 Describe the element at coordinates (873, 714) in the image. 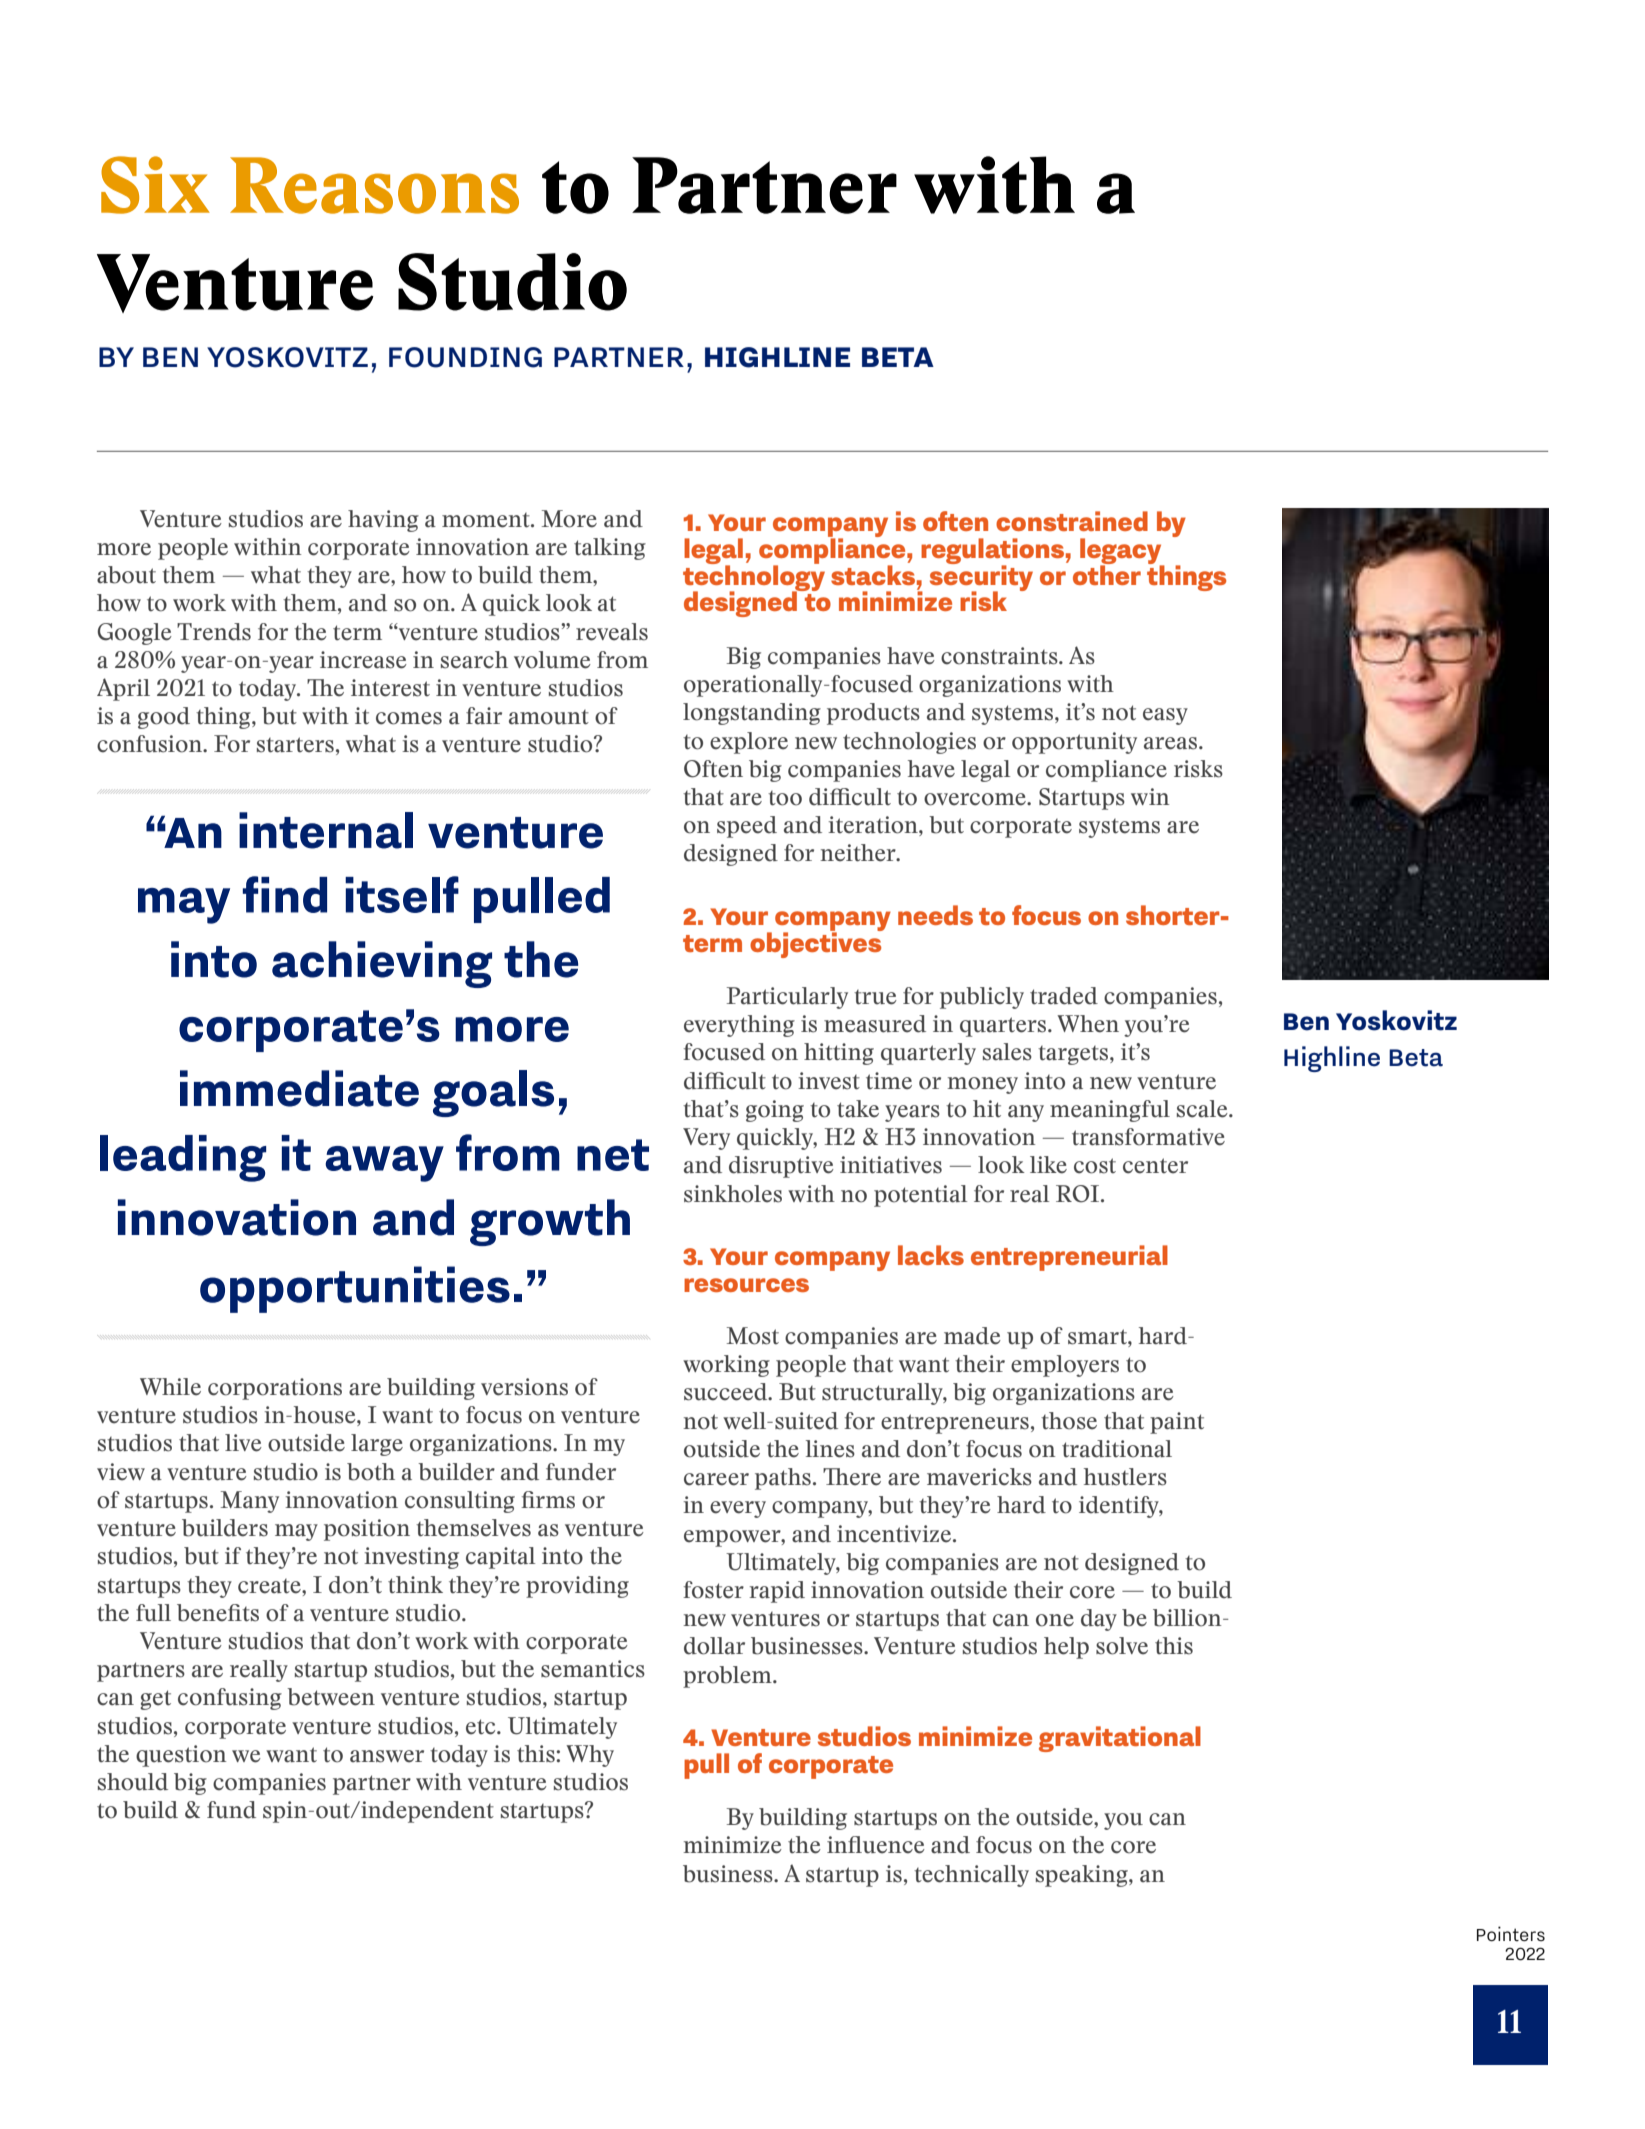

I see `products` at that location.
